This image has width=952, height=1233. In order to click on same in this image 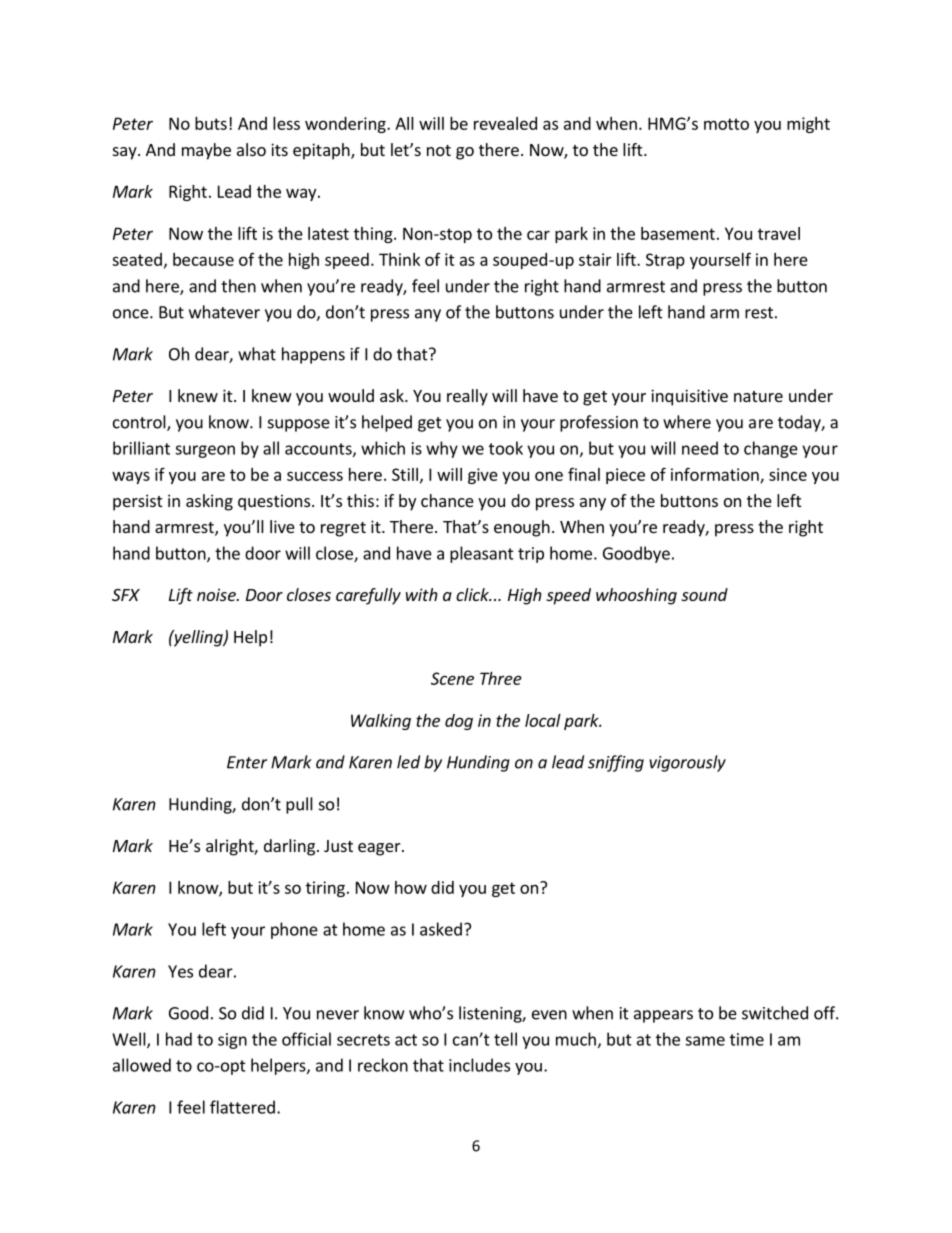, I will do `click(705, 1041)`.
